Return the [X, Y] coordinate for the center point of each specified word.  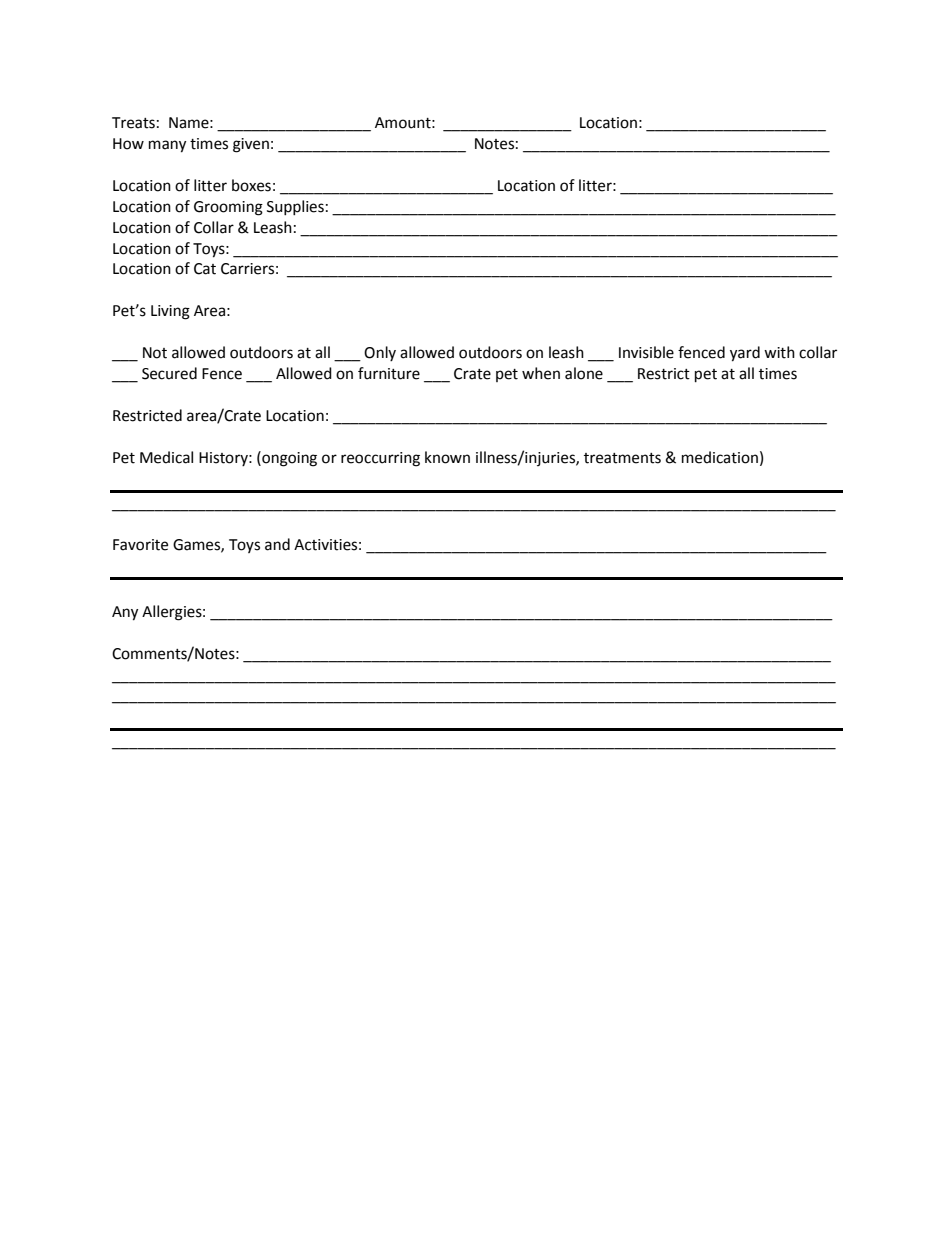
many [167, 146]
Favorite [140, 545]
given [251, 145]
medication [720, 457]
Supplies [295, 207]
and [277, 544]
